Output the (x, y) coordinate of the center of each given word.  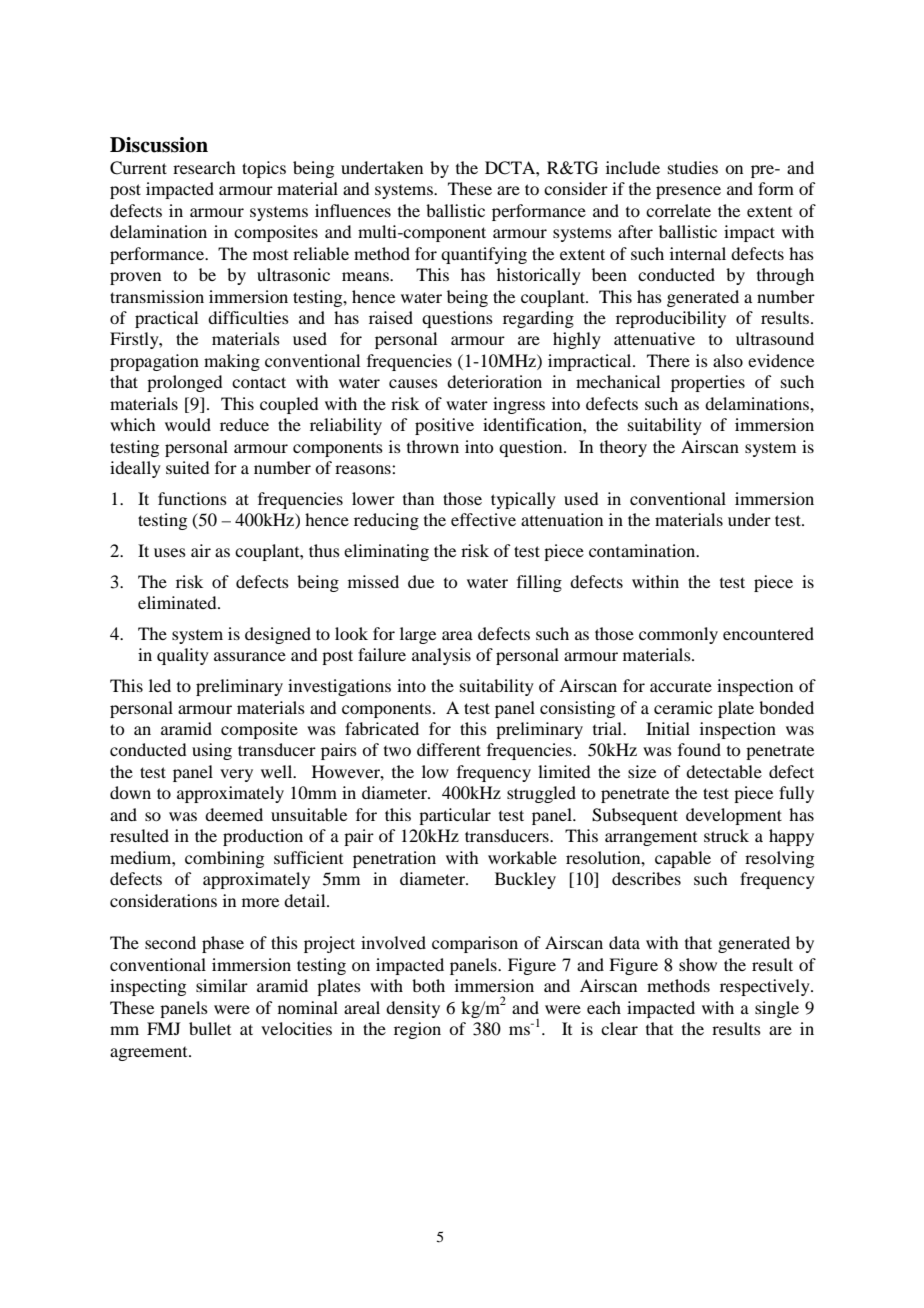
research (204, 167)
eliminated (178, 602)
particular (455, 816)
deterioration (494, 381)
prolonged (184, 383)
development (734, 816)
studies (693, 167)
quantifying (484, 255)
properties (708, 383)
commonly (678, 635)
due (421, 581)
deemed (234, 814)
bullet (210, 1028)
